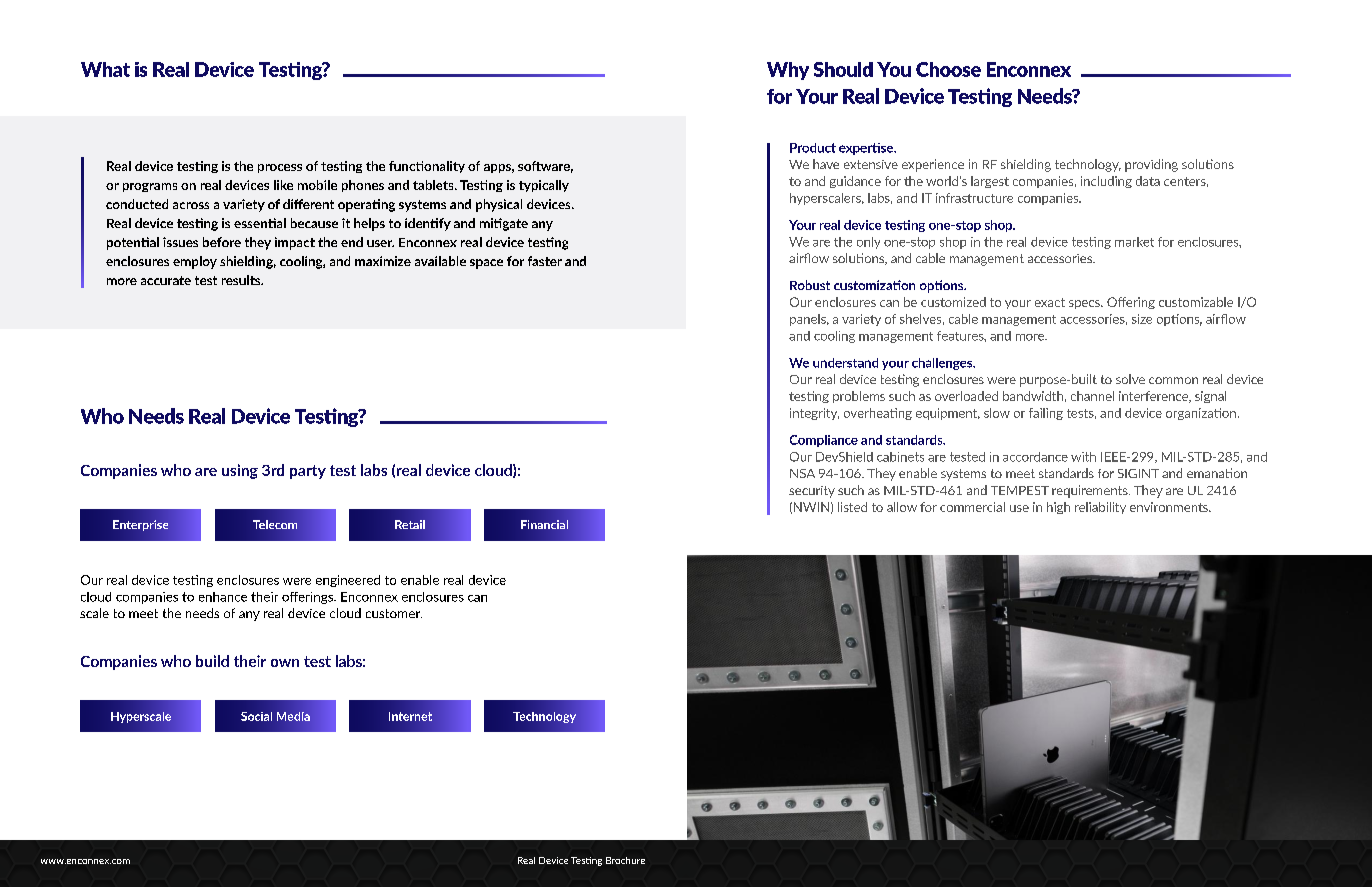 The image size is (1372, 887). Describe the element at coordinates (545, 261) in the screenshot. I see `faster` at that location.
